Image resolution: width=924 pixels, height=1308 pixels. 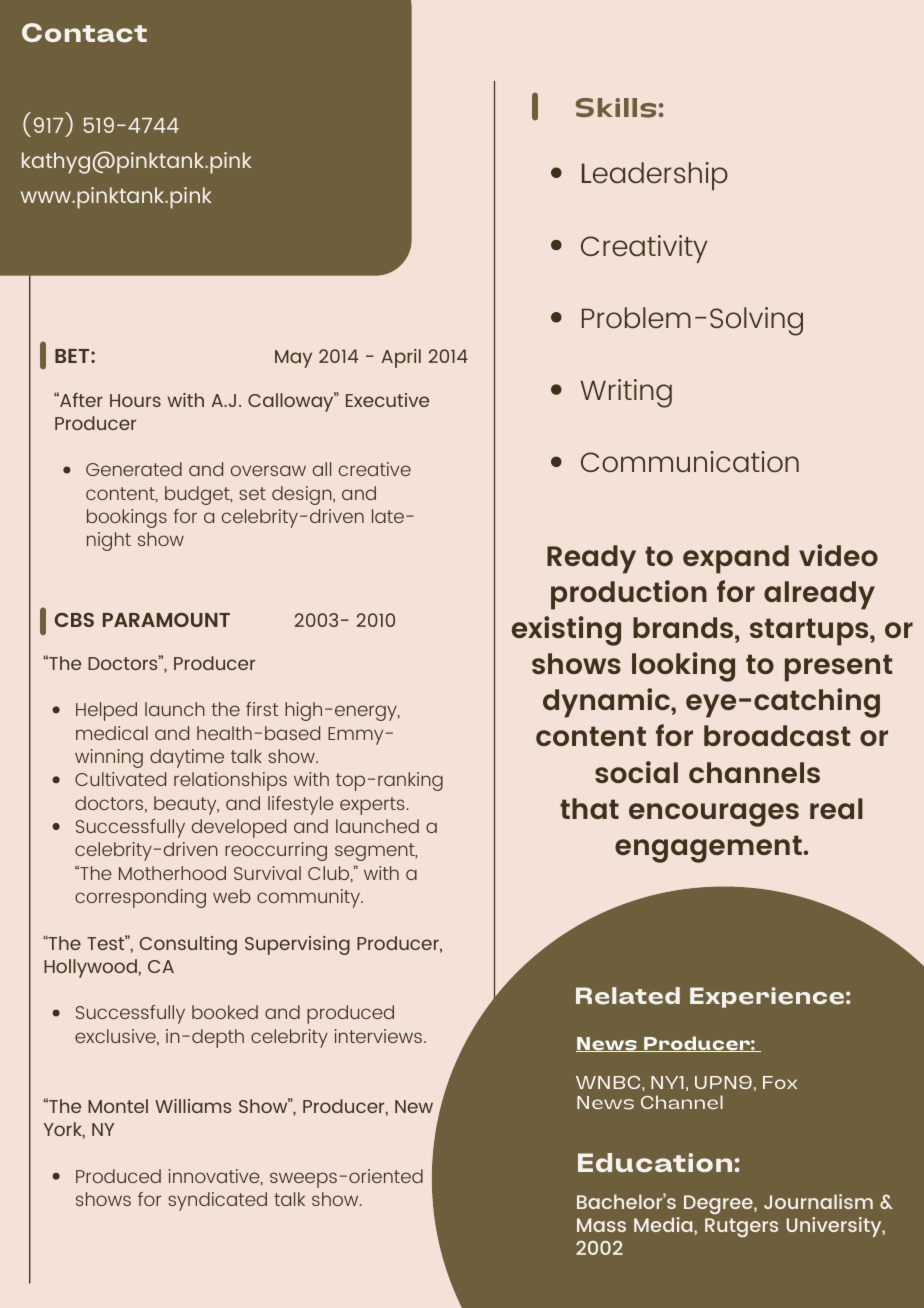 What do you see at coordinates (135, 400) in the screenshot?
I see `Hours` at bounding box center [135, 400].
